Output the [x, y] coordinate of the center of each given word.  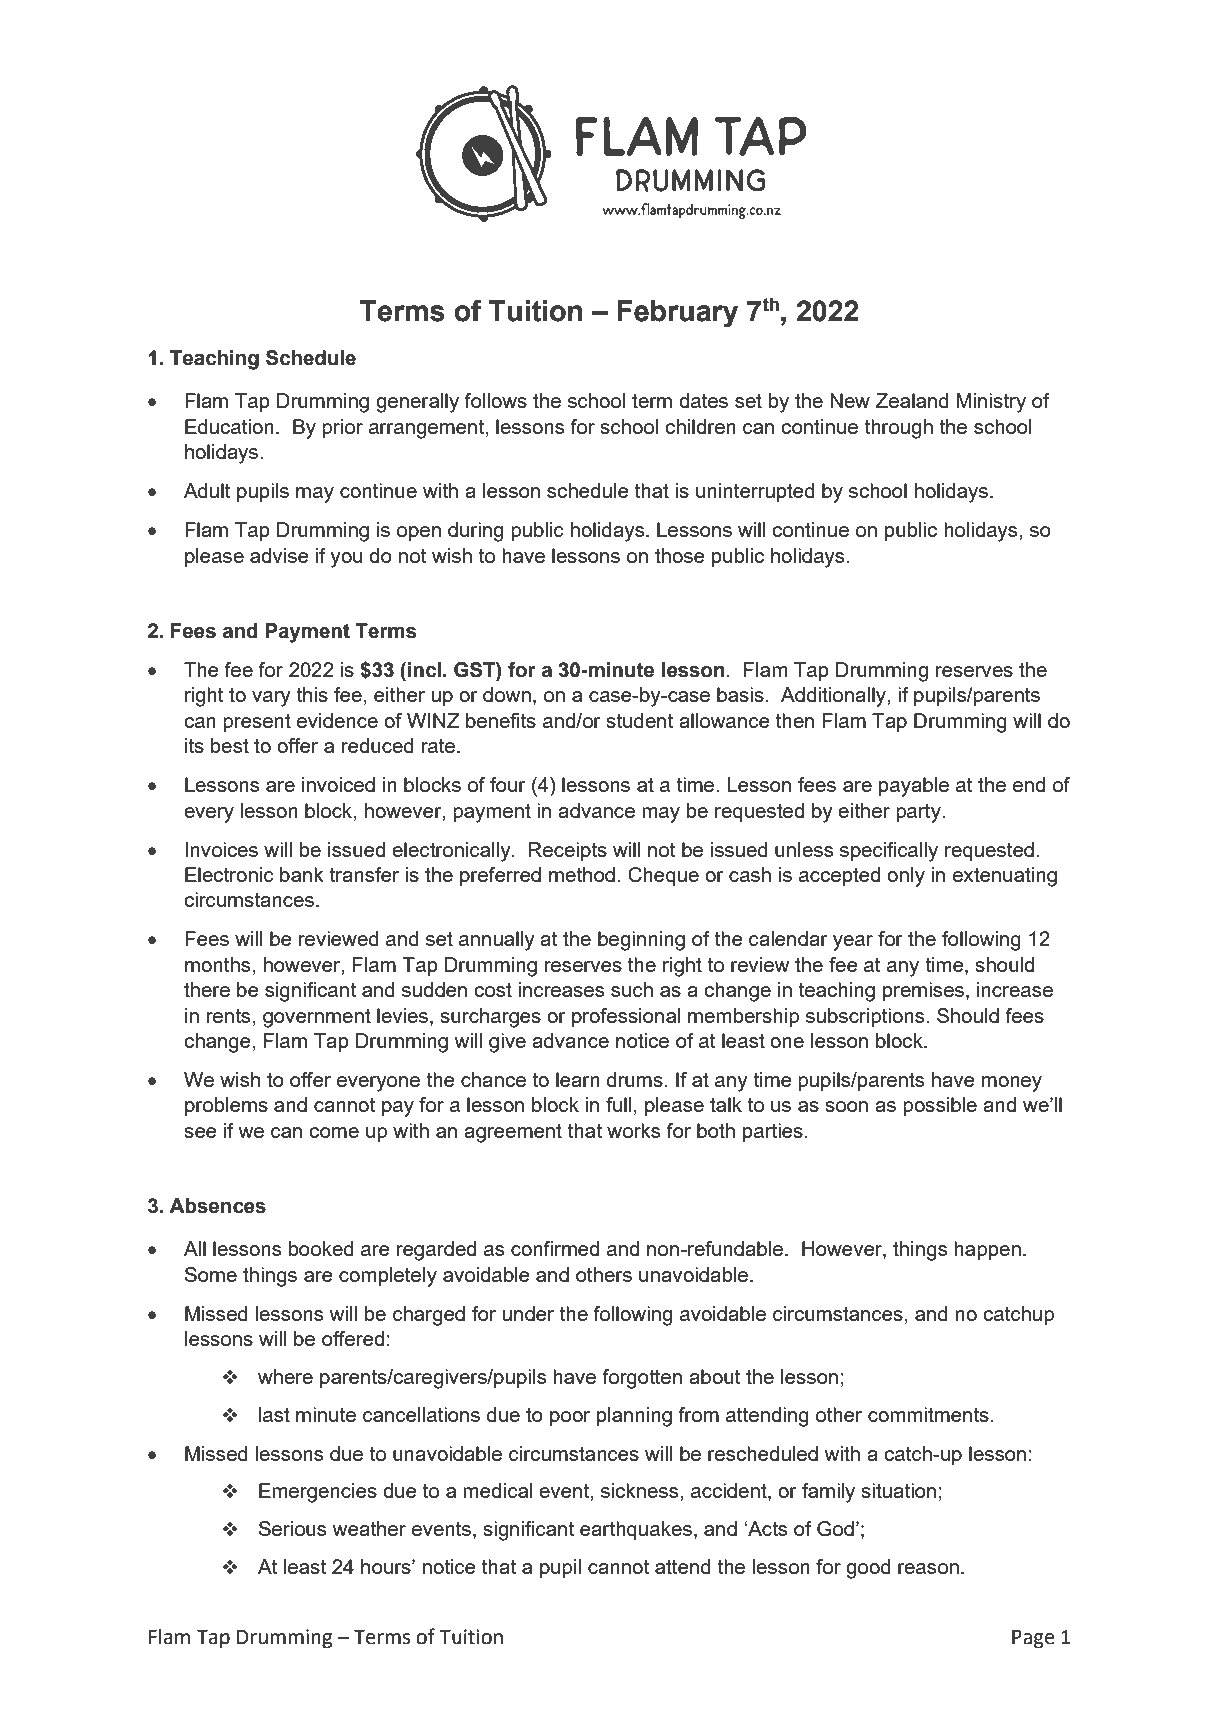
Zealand [912, 400]
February [677, 314]
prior [342, 428]
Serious [292, 1528]
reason [928, 1568]
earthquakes [636, 1530]
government [317, 1018]
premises [923, 991]
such [632, 989]
